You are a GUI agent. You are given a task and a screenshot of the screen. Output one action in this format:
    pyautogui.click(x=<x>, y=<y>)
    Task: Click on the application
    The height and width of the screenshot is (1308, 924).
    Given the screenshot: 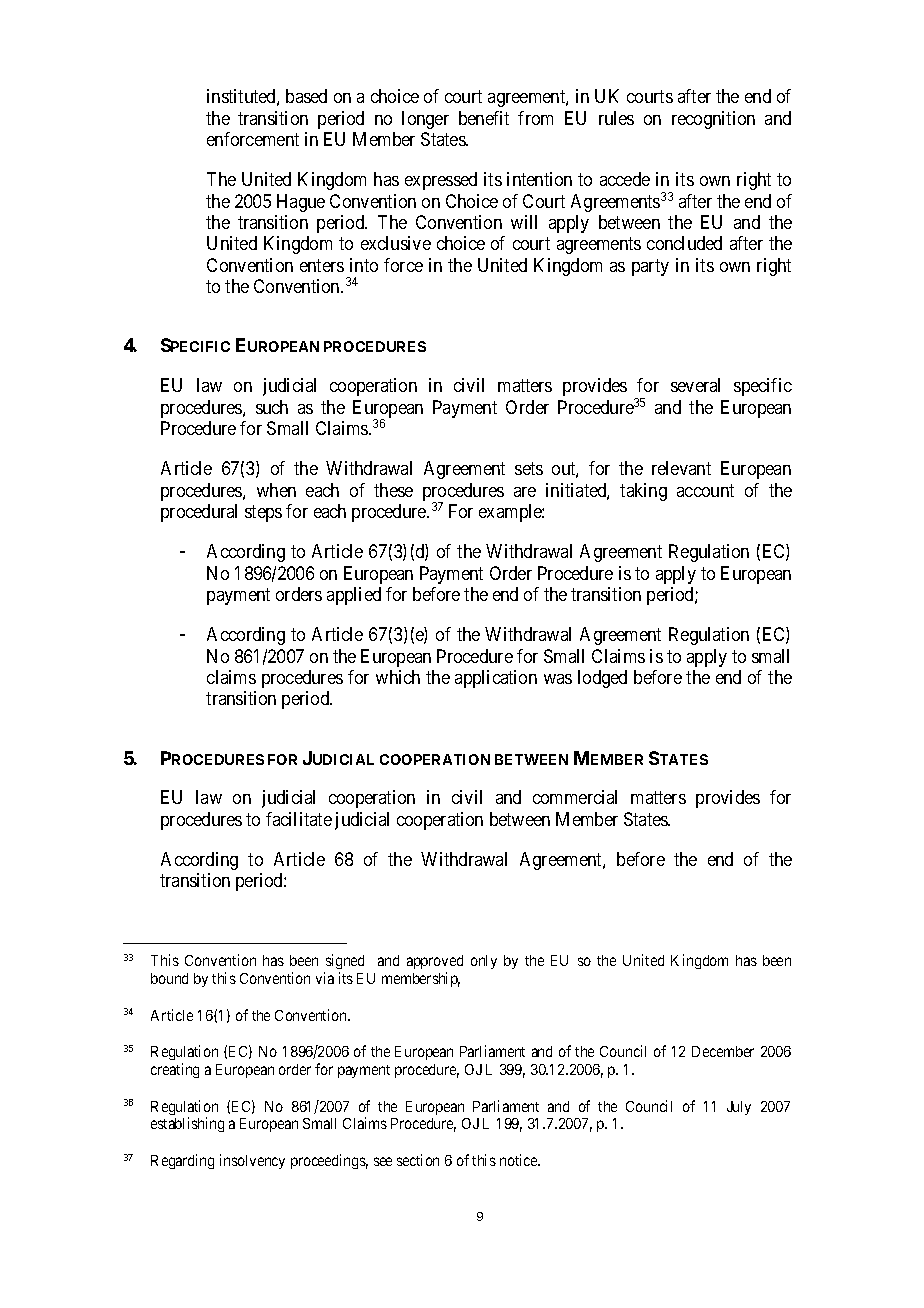 What is the action you would take?
    pyautogui.click(x=496, y=679)
